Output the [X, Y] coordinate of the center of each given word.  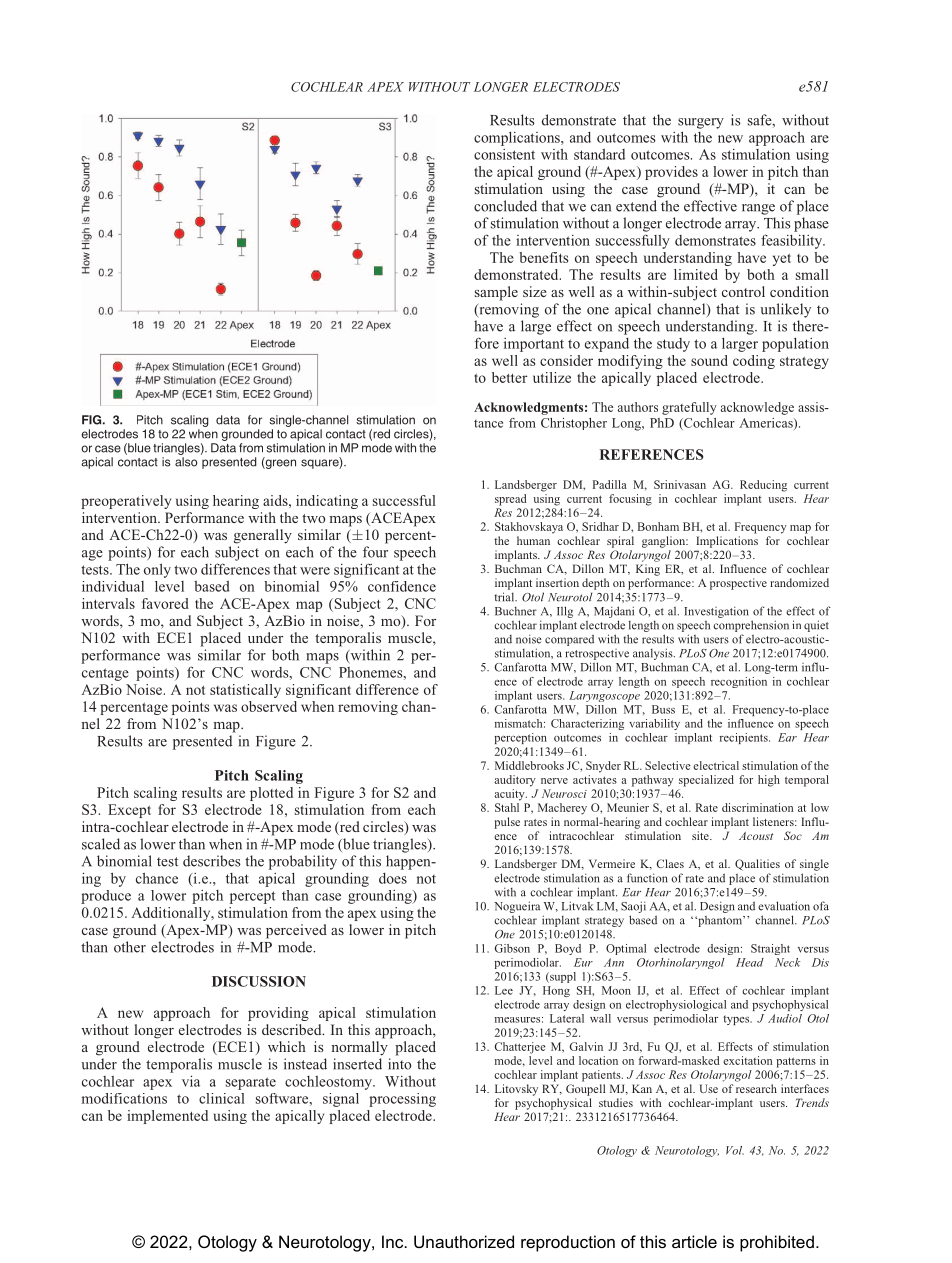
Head [750, 962]
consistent [504, 154]
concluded [505, 206]
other [130, 947]
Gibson [512, 948]
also [186, 462]
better [509, 377]
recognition [739, 682]
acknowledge [757, 408]
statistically [245, 691]
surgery [701, 123]
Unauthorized [464, 1241]
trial [505, 597]
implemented [167, 1117]
